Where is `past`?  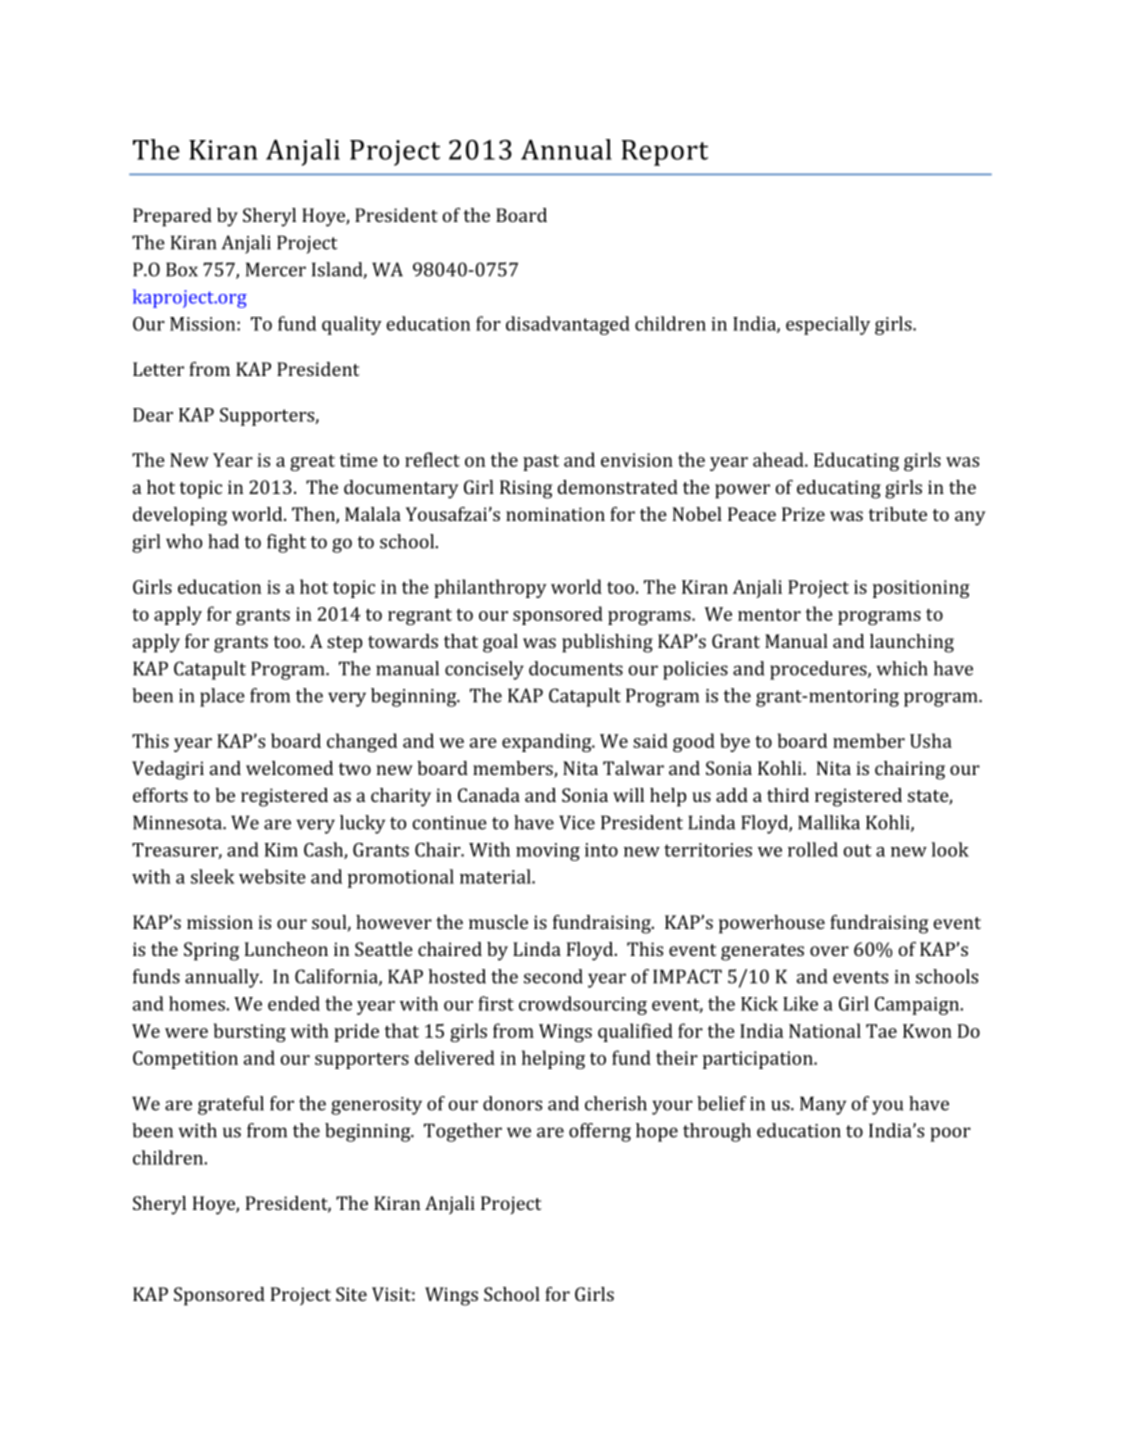
past is located at coordinates (541, 463).
